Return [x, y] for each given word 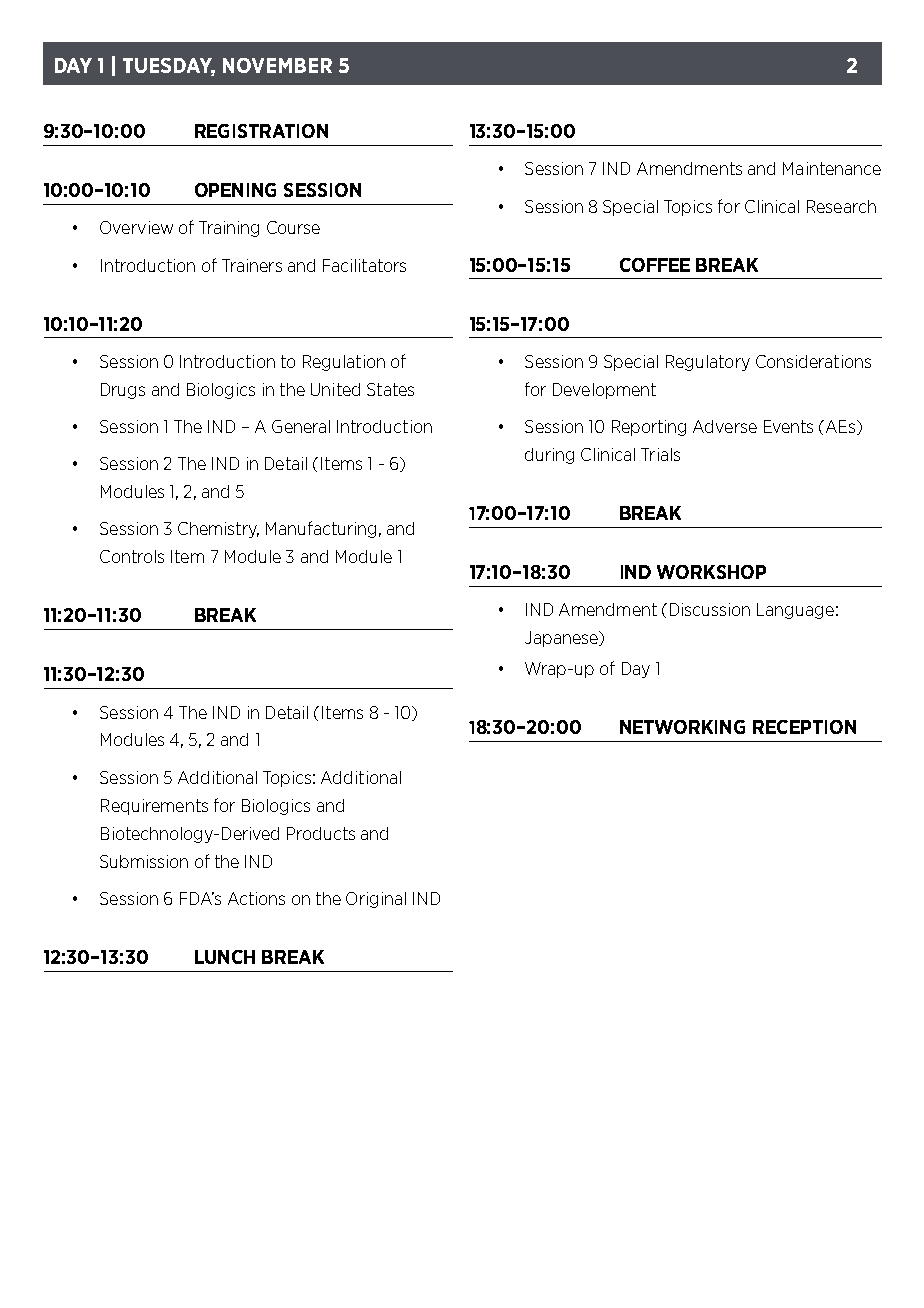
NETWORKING [682, 727]
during [549, 456]
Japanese [562, 639]
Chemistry [218, 530]
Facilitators [364, 265]
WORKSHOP [711, 572]
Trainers [252, 265]
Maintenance [832, 168]
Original [376, 900]
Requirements [154, 807]
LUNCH [225, 957]
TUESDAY [169, 67]
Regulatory [708, 363]
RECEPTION [804, 727]
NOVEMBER [277, 65]
